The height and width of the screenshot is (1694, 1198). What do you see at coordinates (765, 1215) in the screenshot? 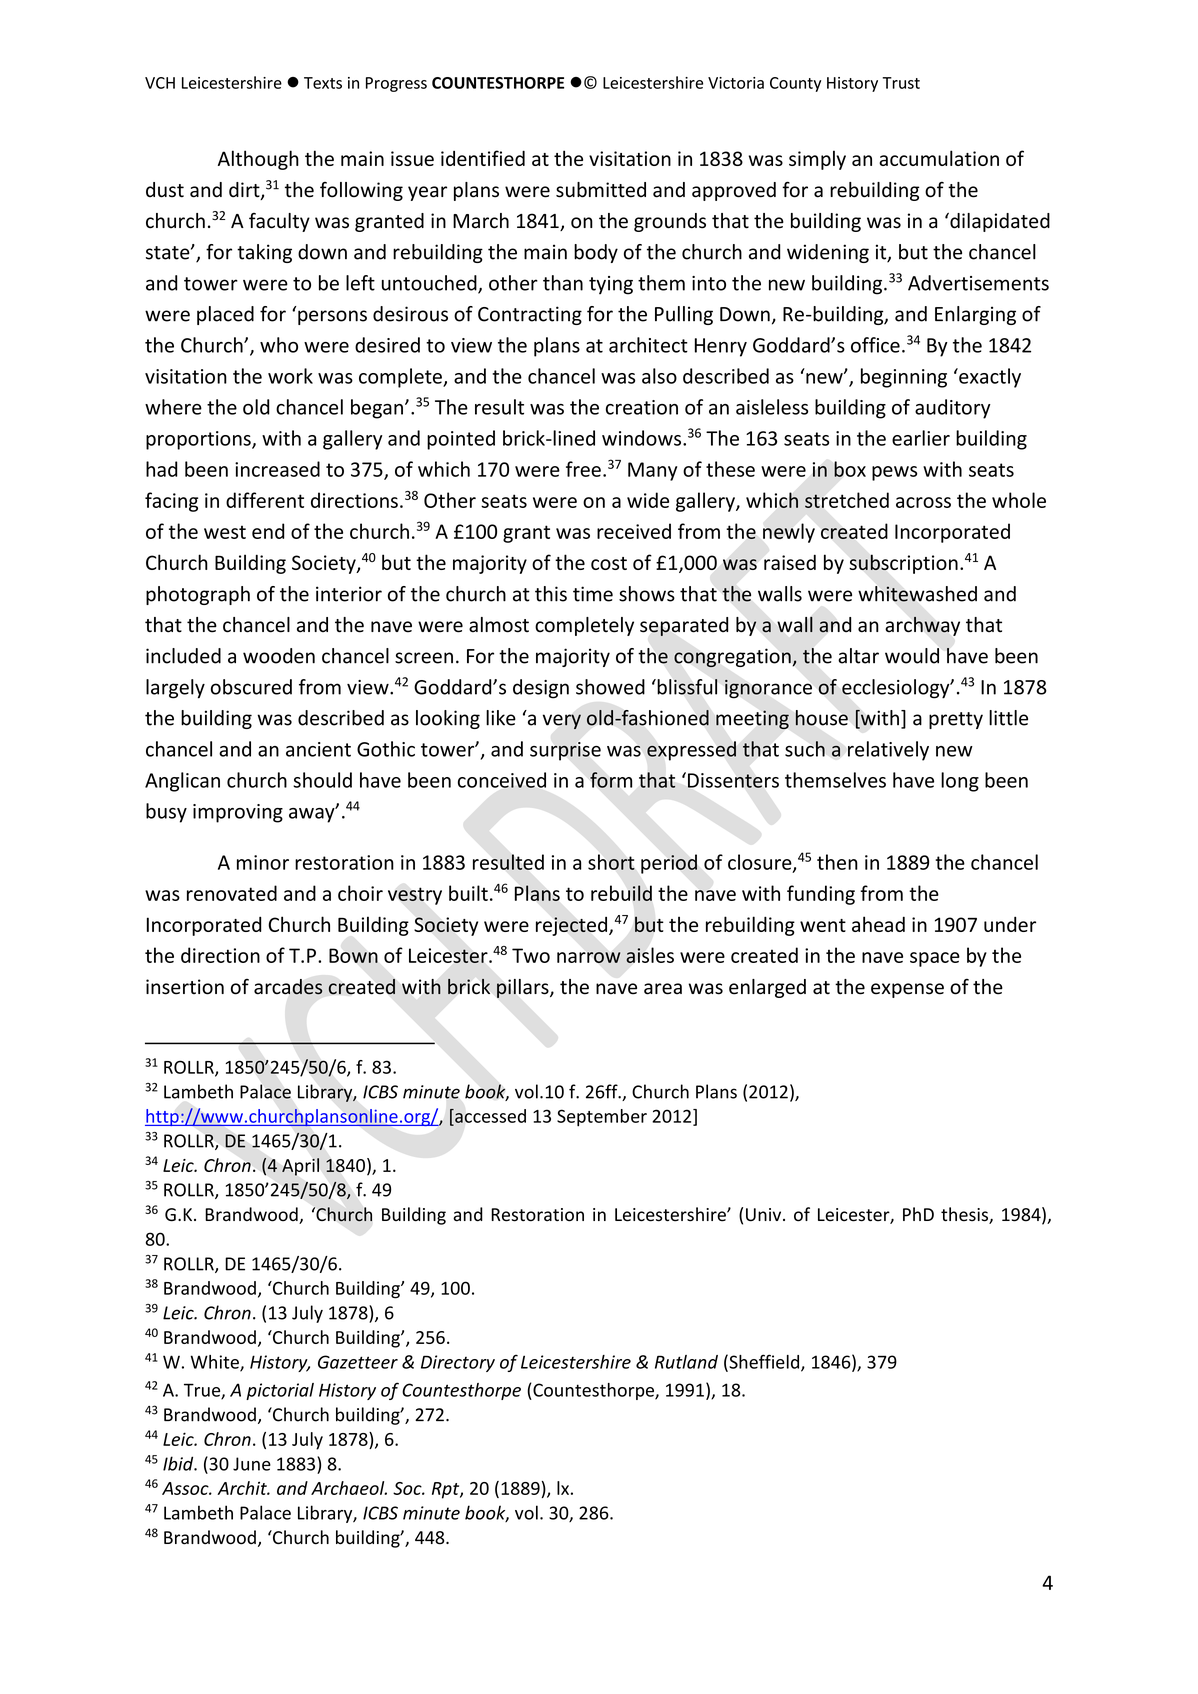
I see `Univ` at bounding box center [765, 1215].
